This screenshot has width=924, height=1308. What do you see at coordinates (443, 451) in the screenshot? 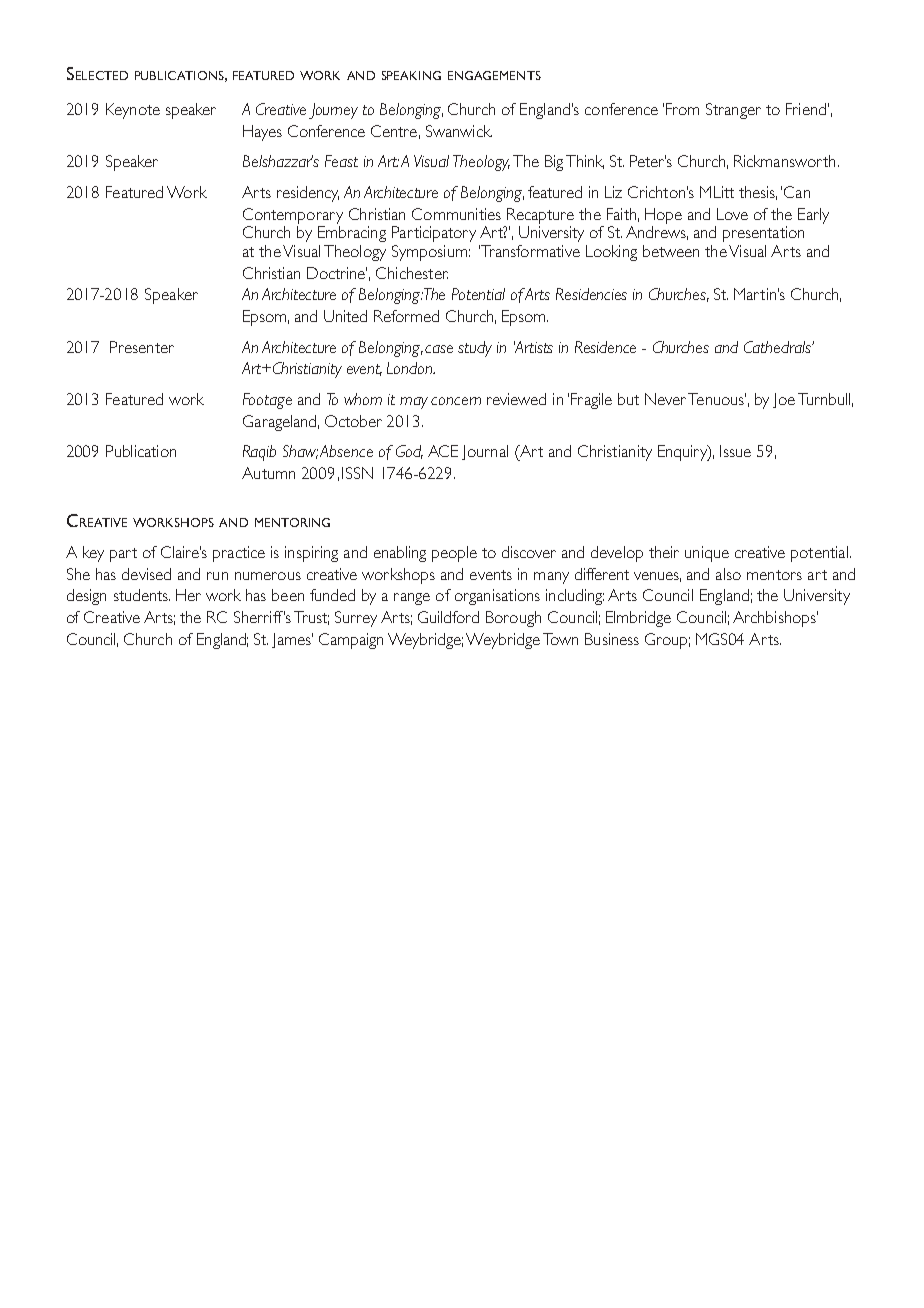
I see `ACE` at bounding box center [443, 451].
